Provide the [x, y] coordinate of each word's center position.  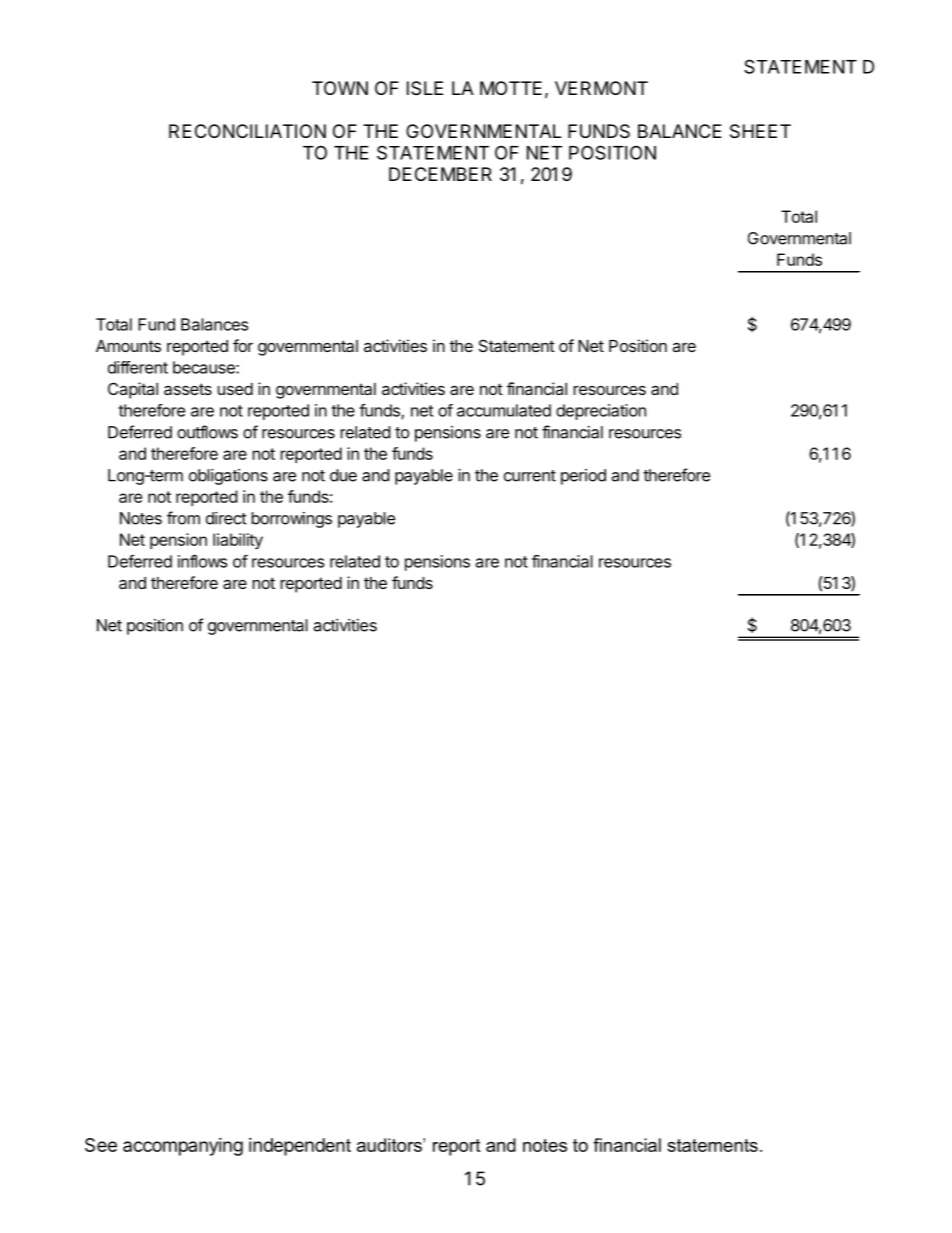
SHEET [760, 131]
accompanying [183, 1147]
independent [300, 1147]
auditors [390, 1145]
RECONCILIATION [247, 131]
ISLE [425, 88]
